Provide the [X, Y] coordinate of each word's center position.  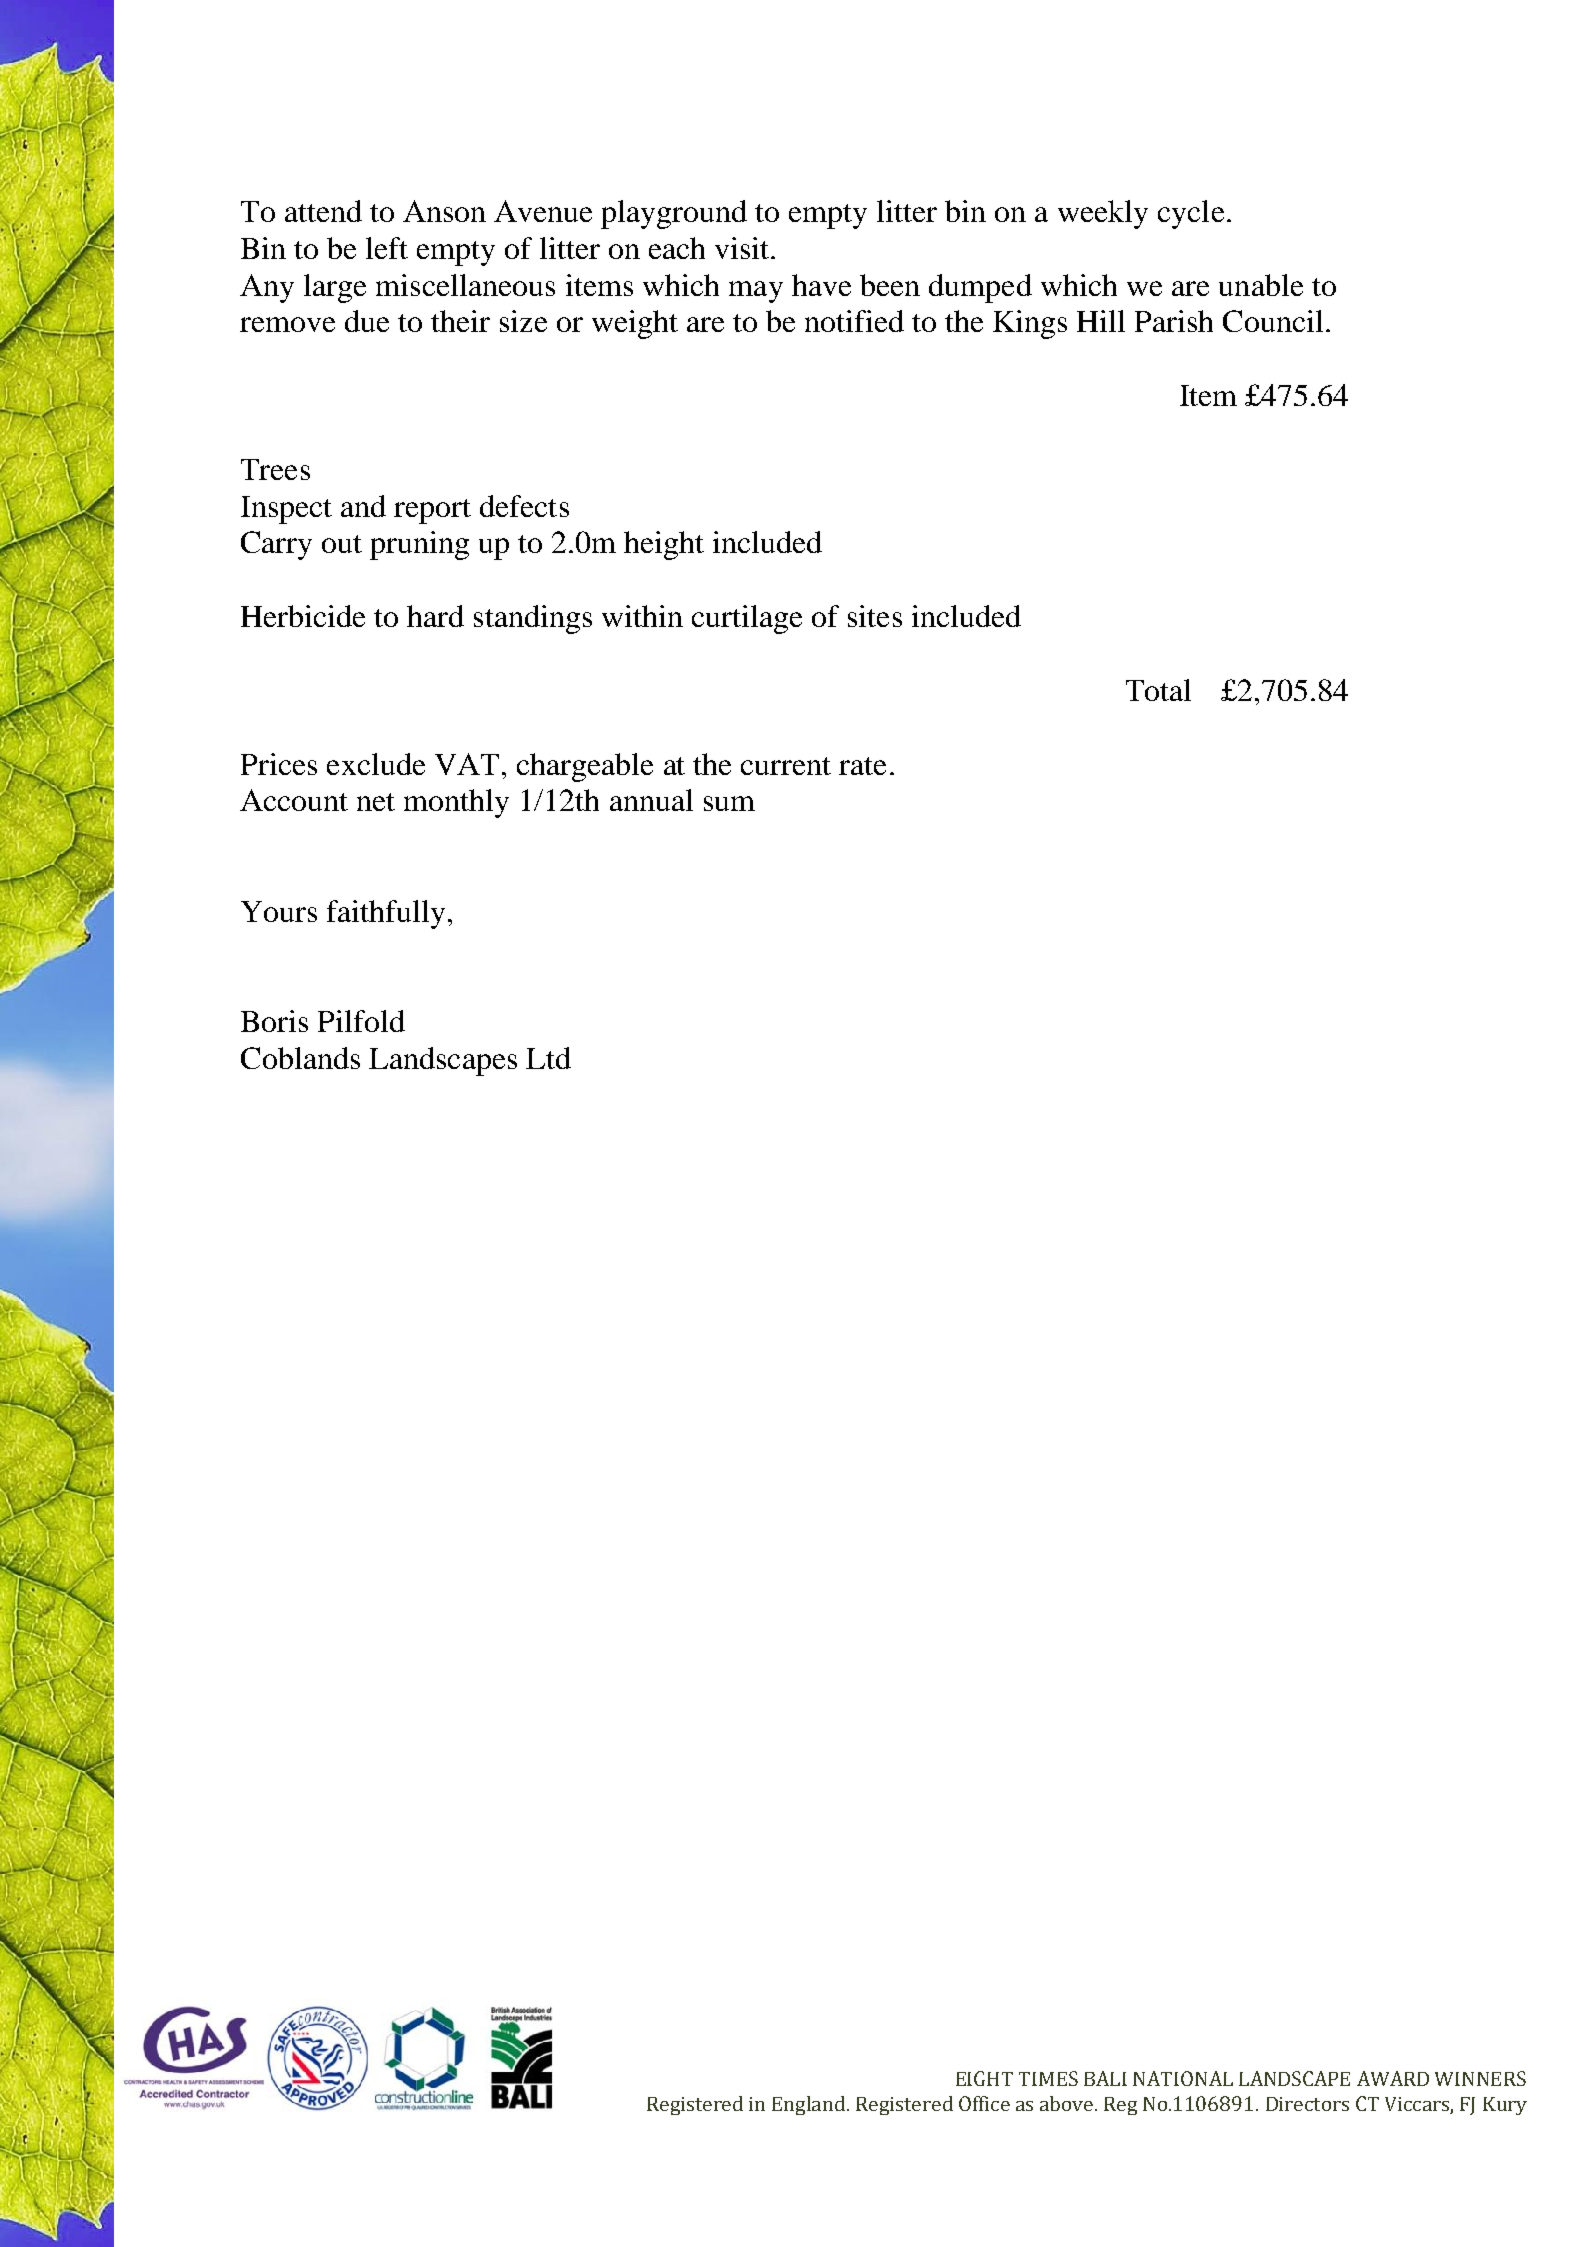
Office [984, 2103]
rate [862, 766]
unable [1261, 285]
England [810, 2105]
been [890, 285]
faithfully [386, 914]
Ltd [548, 1058]
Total [1158, 690]
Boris [274, 1021]
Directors [1307, 2104]
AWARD [1393, 2078]
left [387, 248]
